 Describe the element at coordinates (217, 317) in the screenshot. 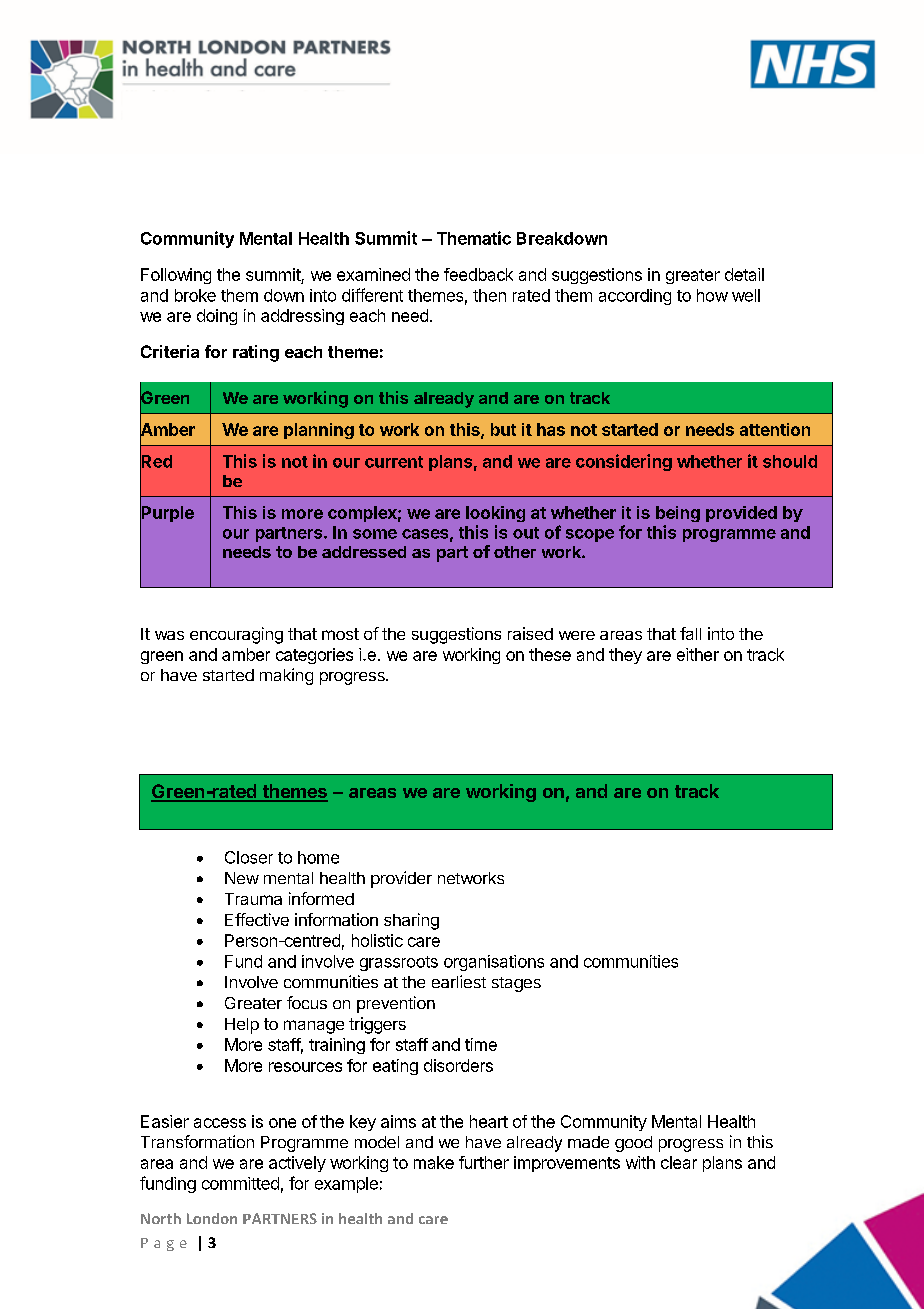

I see `doing` at that location.
